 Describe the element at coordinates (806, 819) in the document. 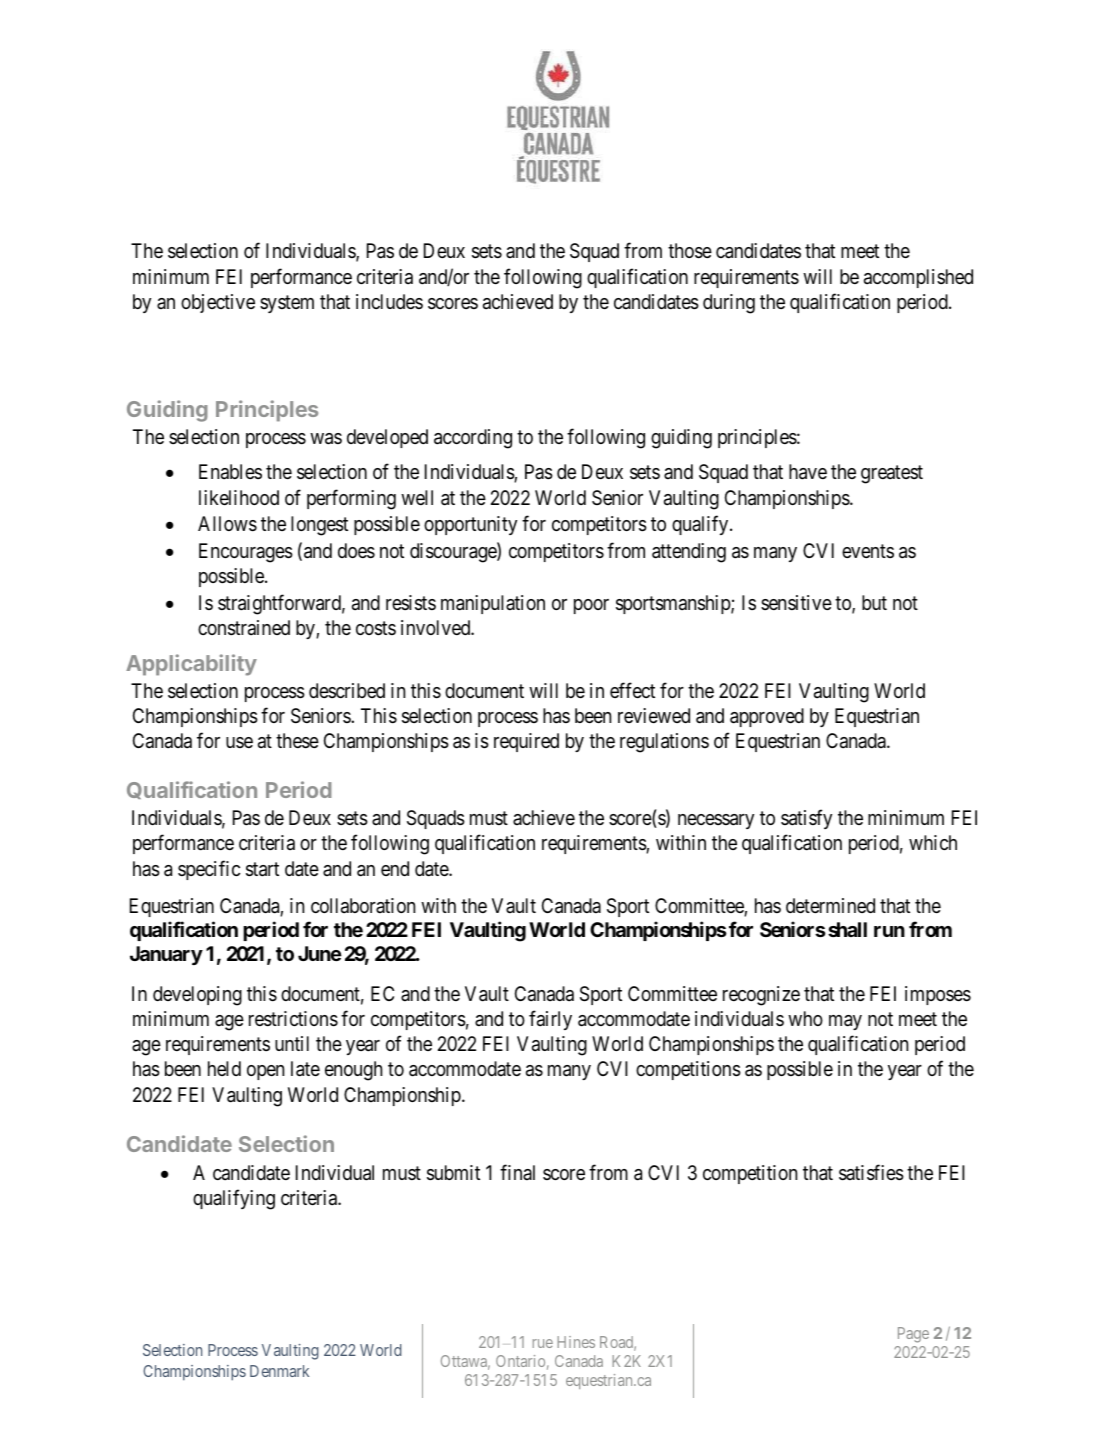

I see `satisfy` at that location.
